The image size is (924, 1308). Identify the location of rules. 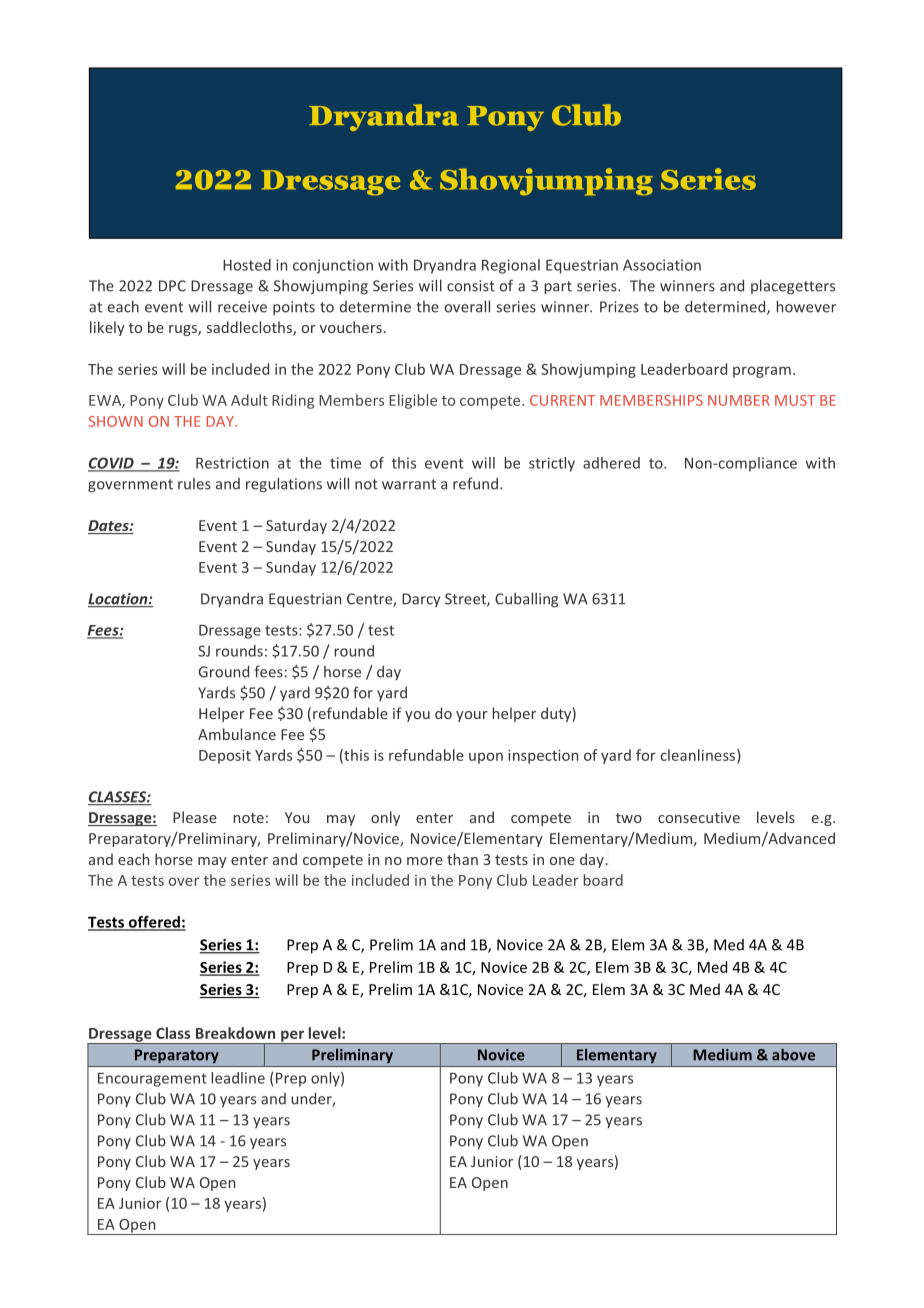
(194, 484).
